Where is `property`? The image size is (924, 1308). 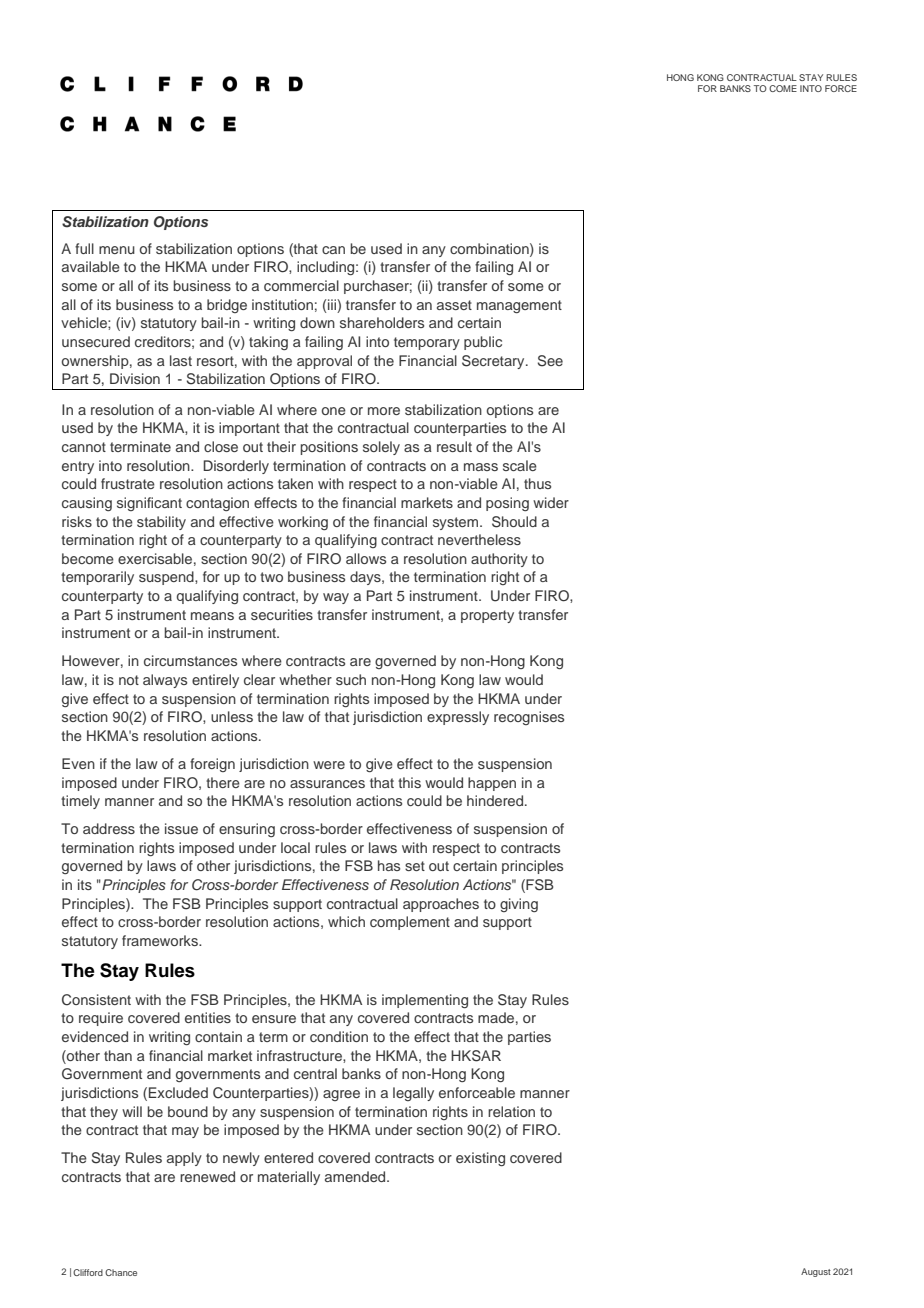
property is located at coordinates (487, 616).
